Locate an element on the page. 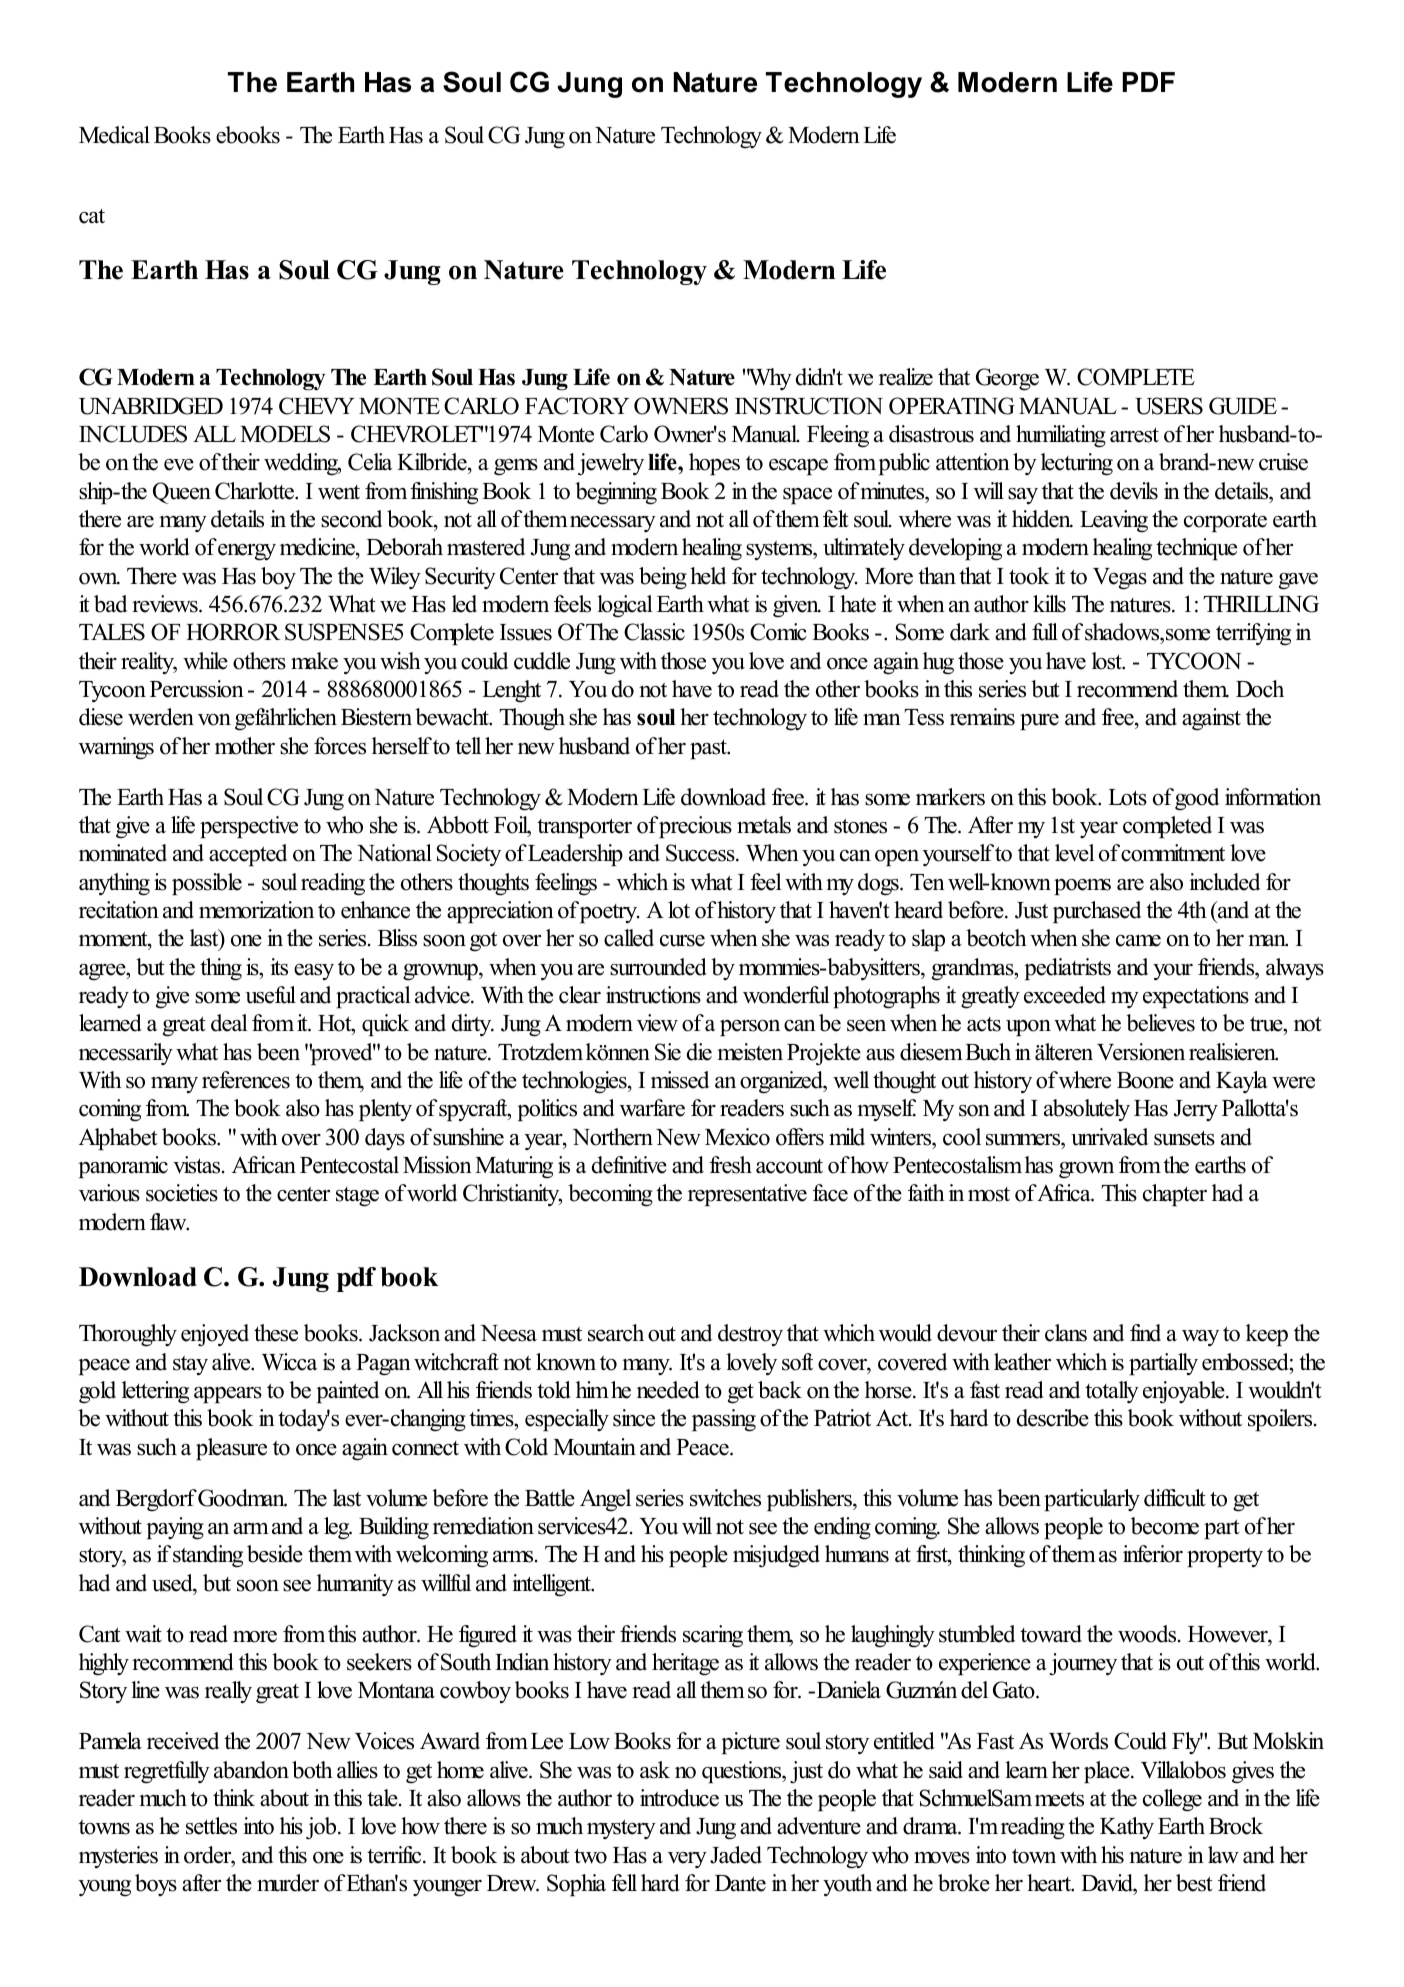 The image size is (1404, 1987). very is located at coordinates (687, 1860).
